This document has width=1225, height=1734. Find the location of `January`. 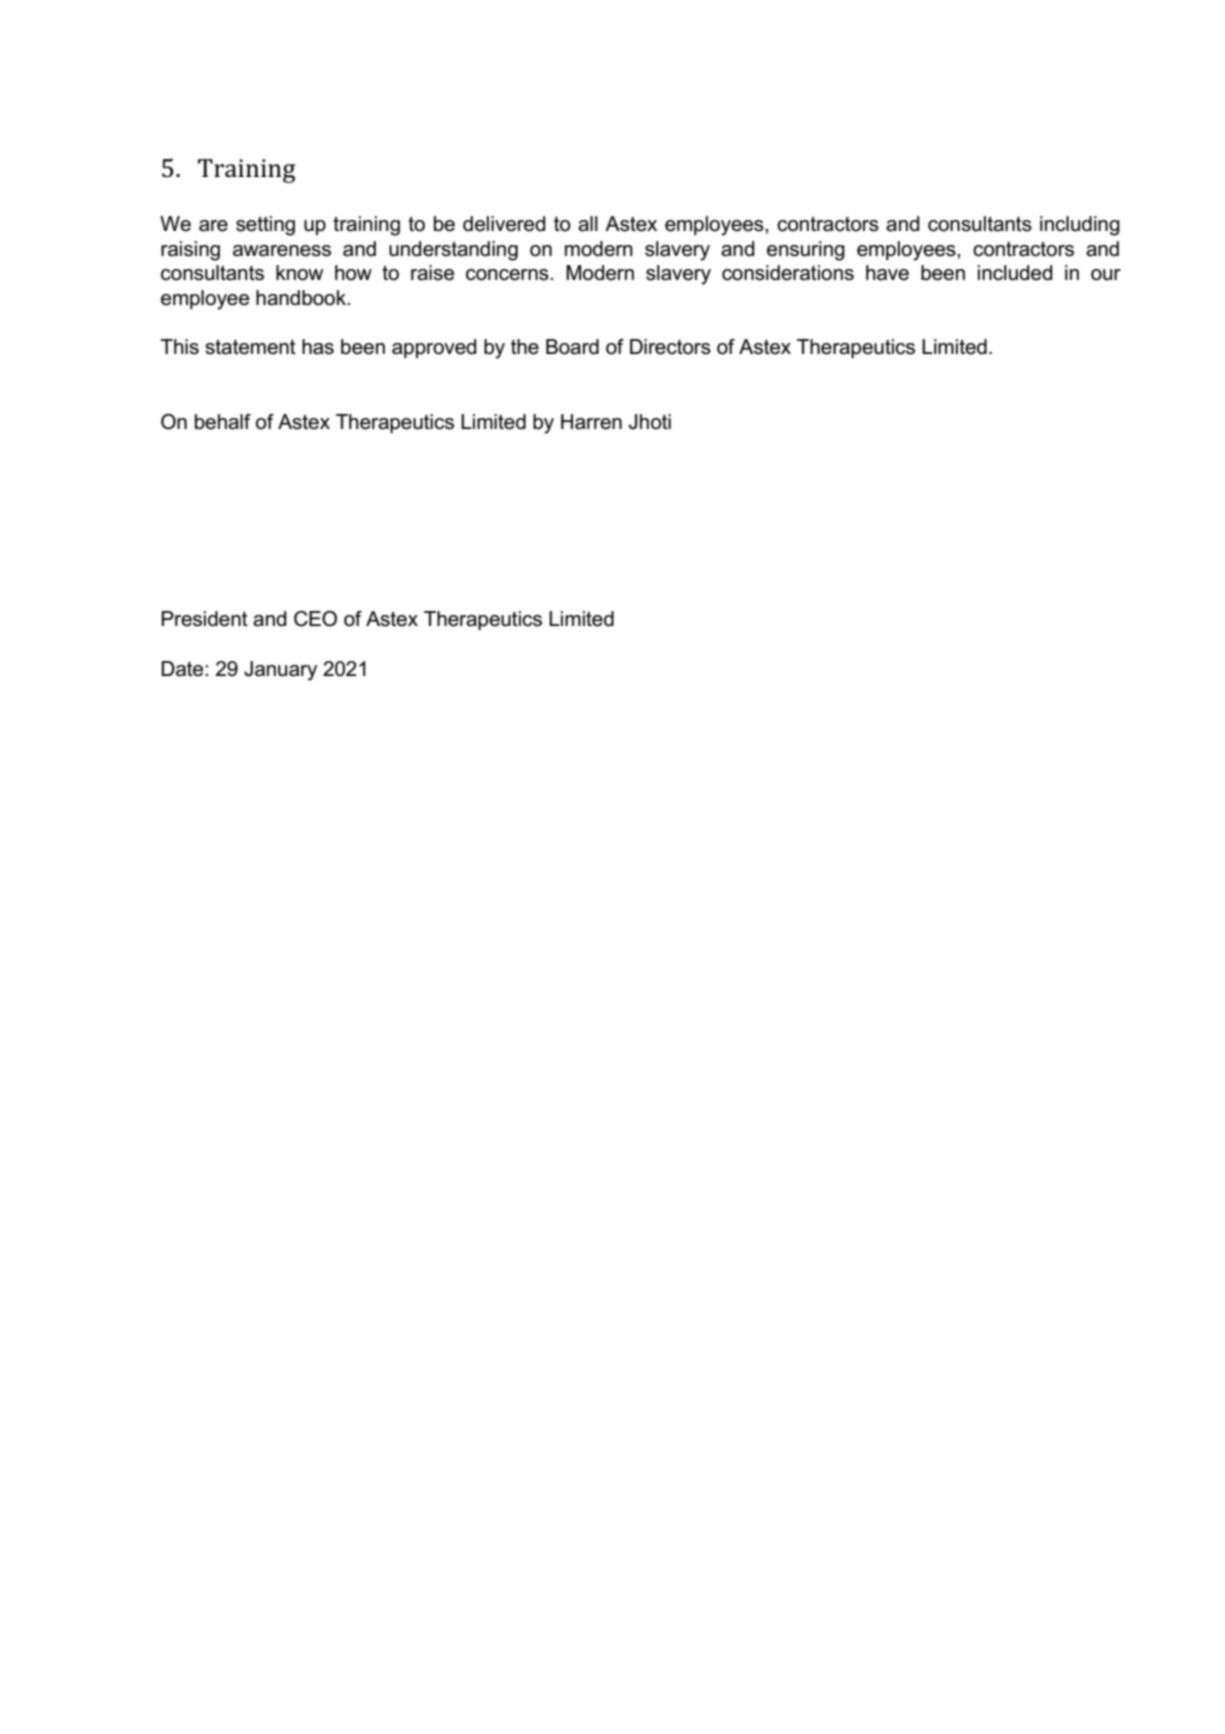

January is located at coordinates (280, 671).
